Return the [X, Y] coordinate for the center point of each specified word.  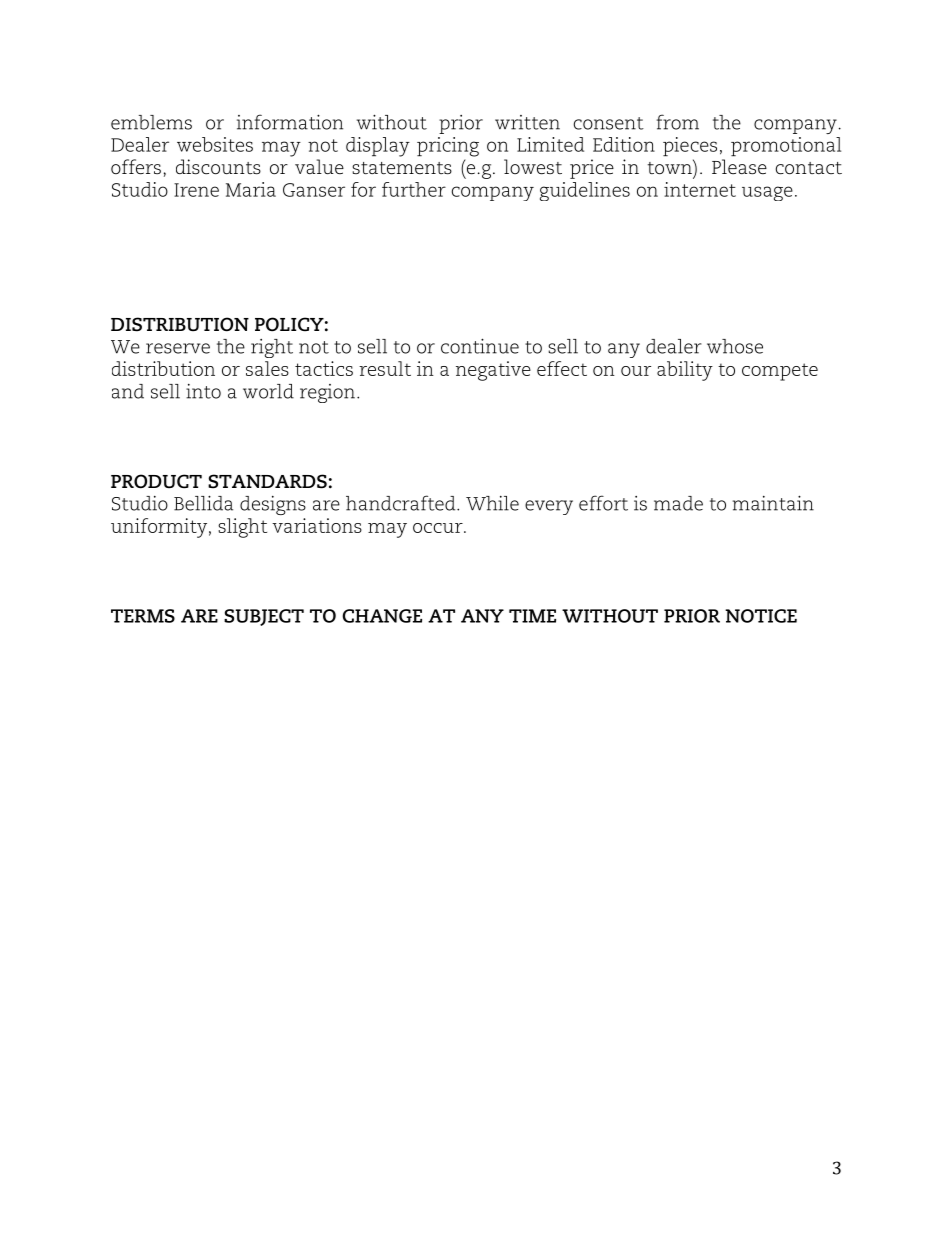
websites [215, 144]
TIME [532, 616]
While [492, 503]
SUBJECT [264, 617]
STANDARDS [267, 481]
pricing [448, 147]
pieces [690, 146]
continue [480, 346]
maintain [773, 503]
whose [735, 346]
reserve [178, 348]
